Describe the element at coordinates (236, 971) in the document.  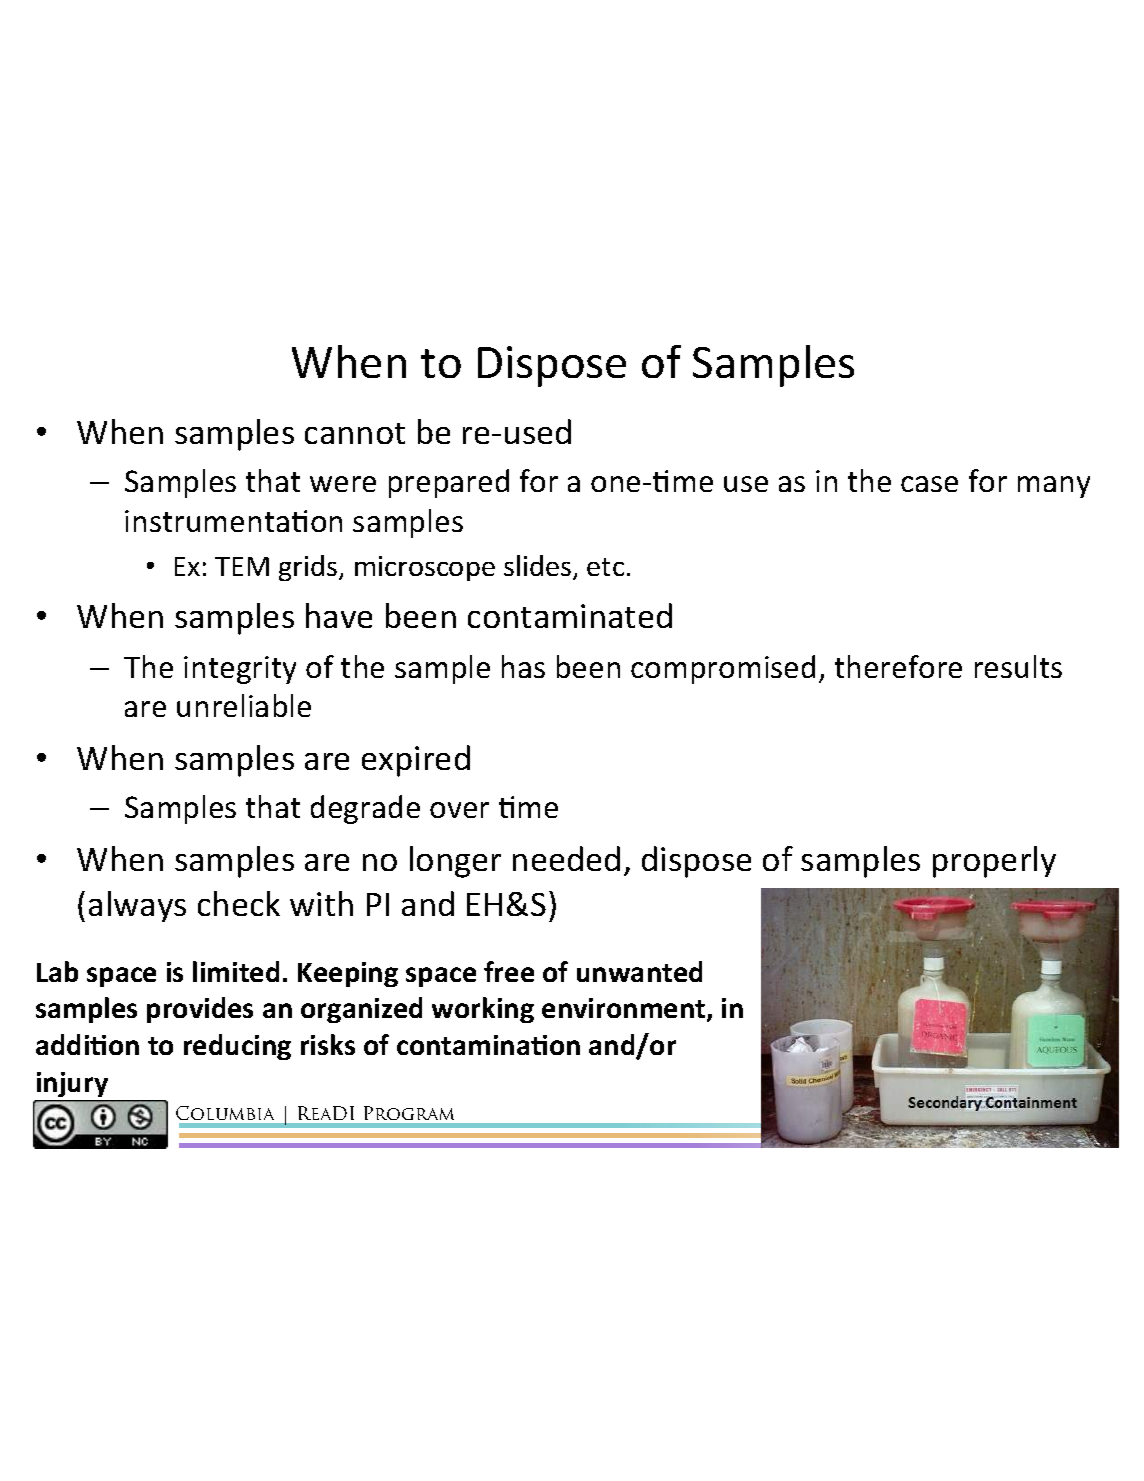
I see `limited` at that location.
